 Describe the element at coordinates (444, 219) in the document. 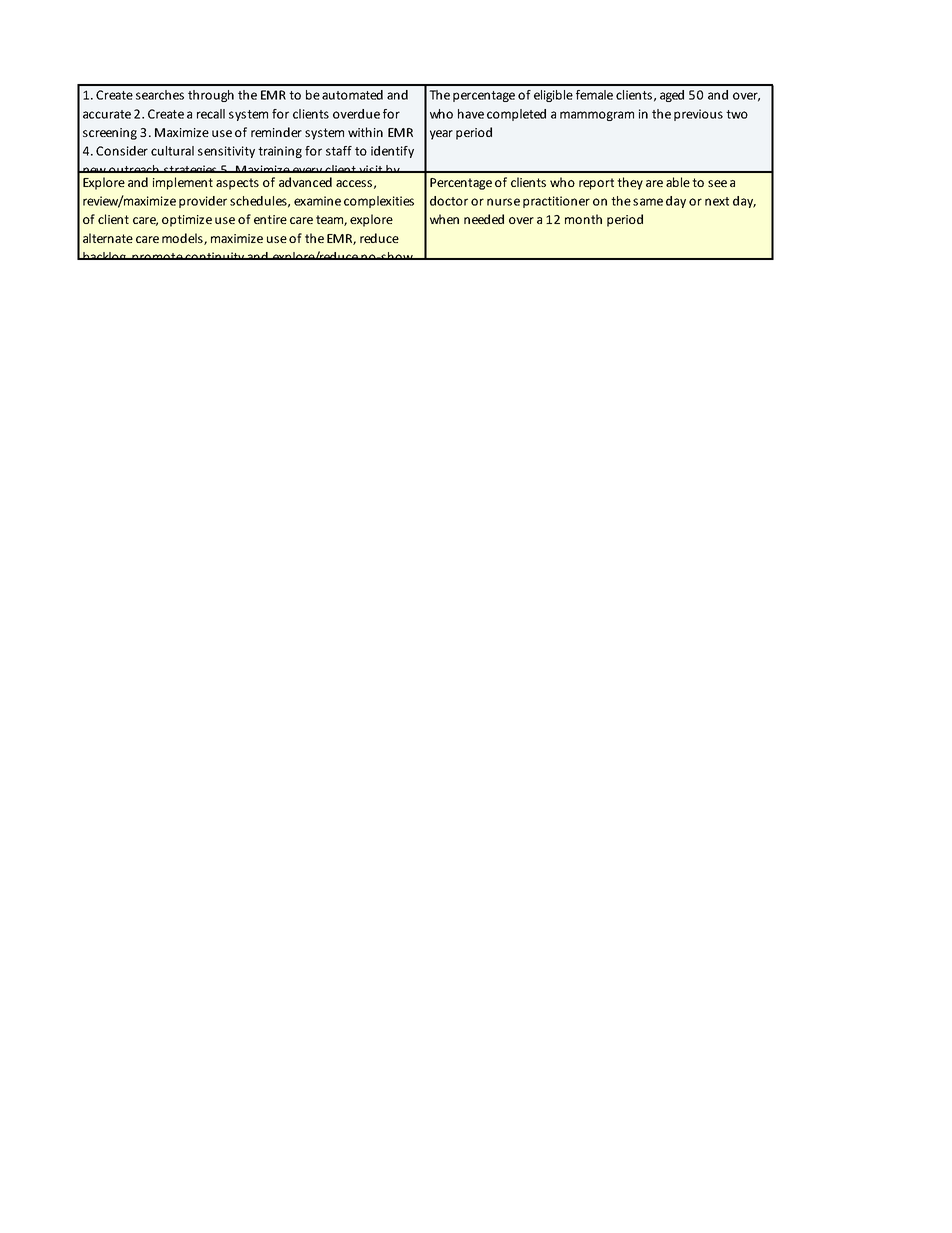

I see `when` at that location.
